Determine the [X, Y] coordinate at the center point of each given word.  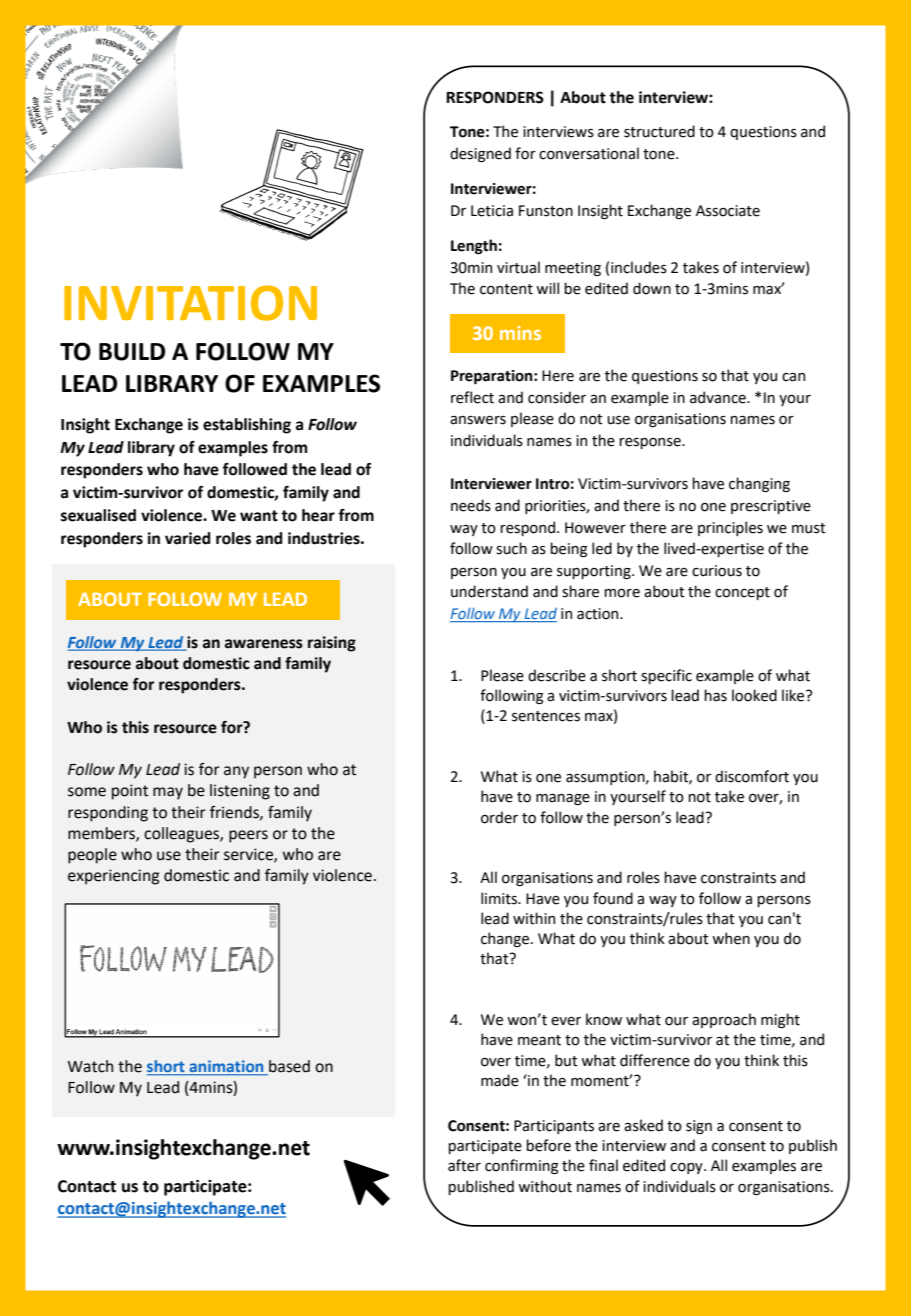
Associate [728, 211]
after [464, 1165]
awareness [264, 644]
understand [489, 591]
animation [226, 1067]
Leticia [492, 211]
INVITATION [190, 303]
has [715, 695]
